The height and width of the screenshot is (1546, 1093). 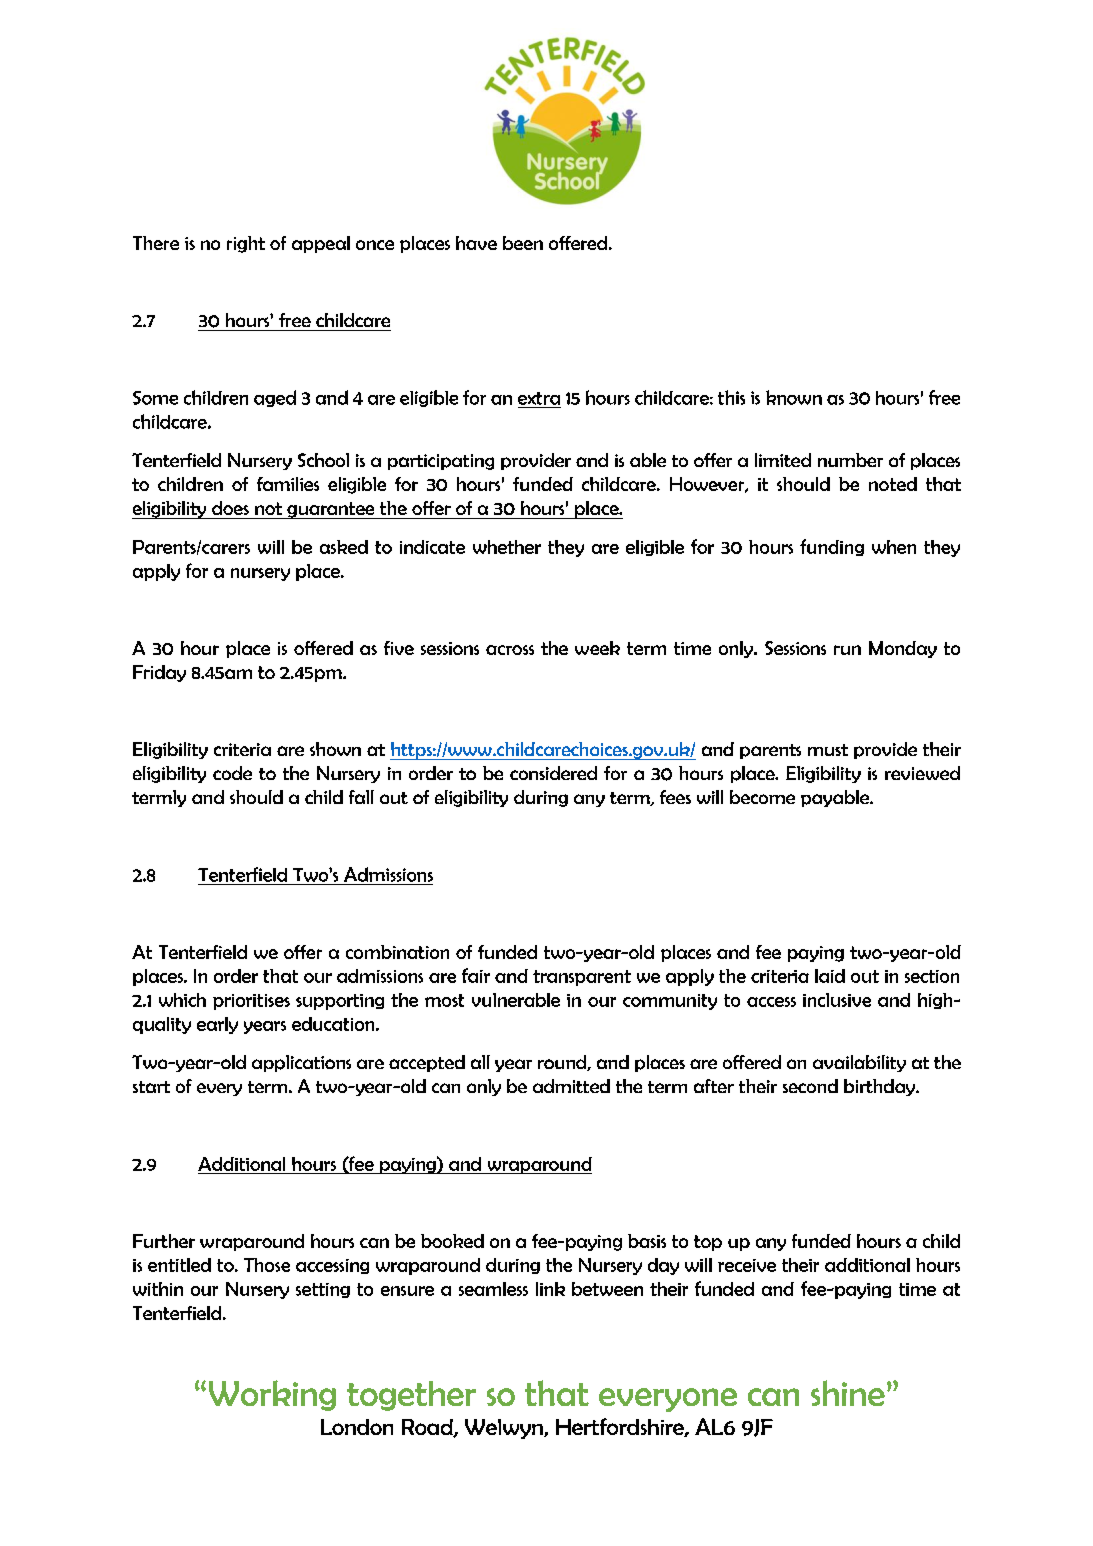 What do you see at coordinates (850, 460) in the screenshot?
I see `number` at bounding box center [850, 460].
